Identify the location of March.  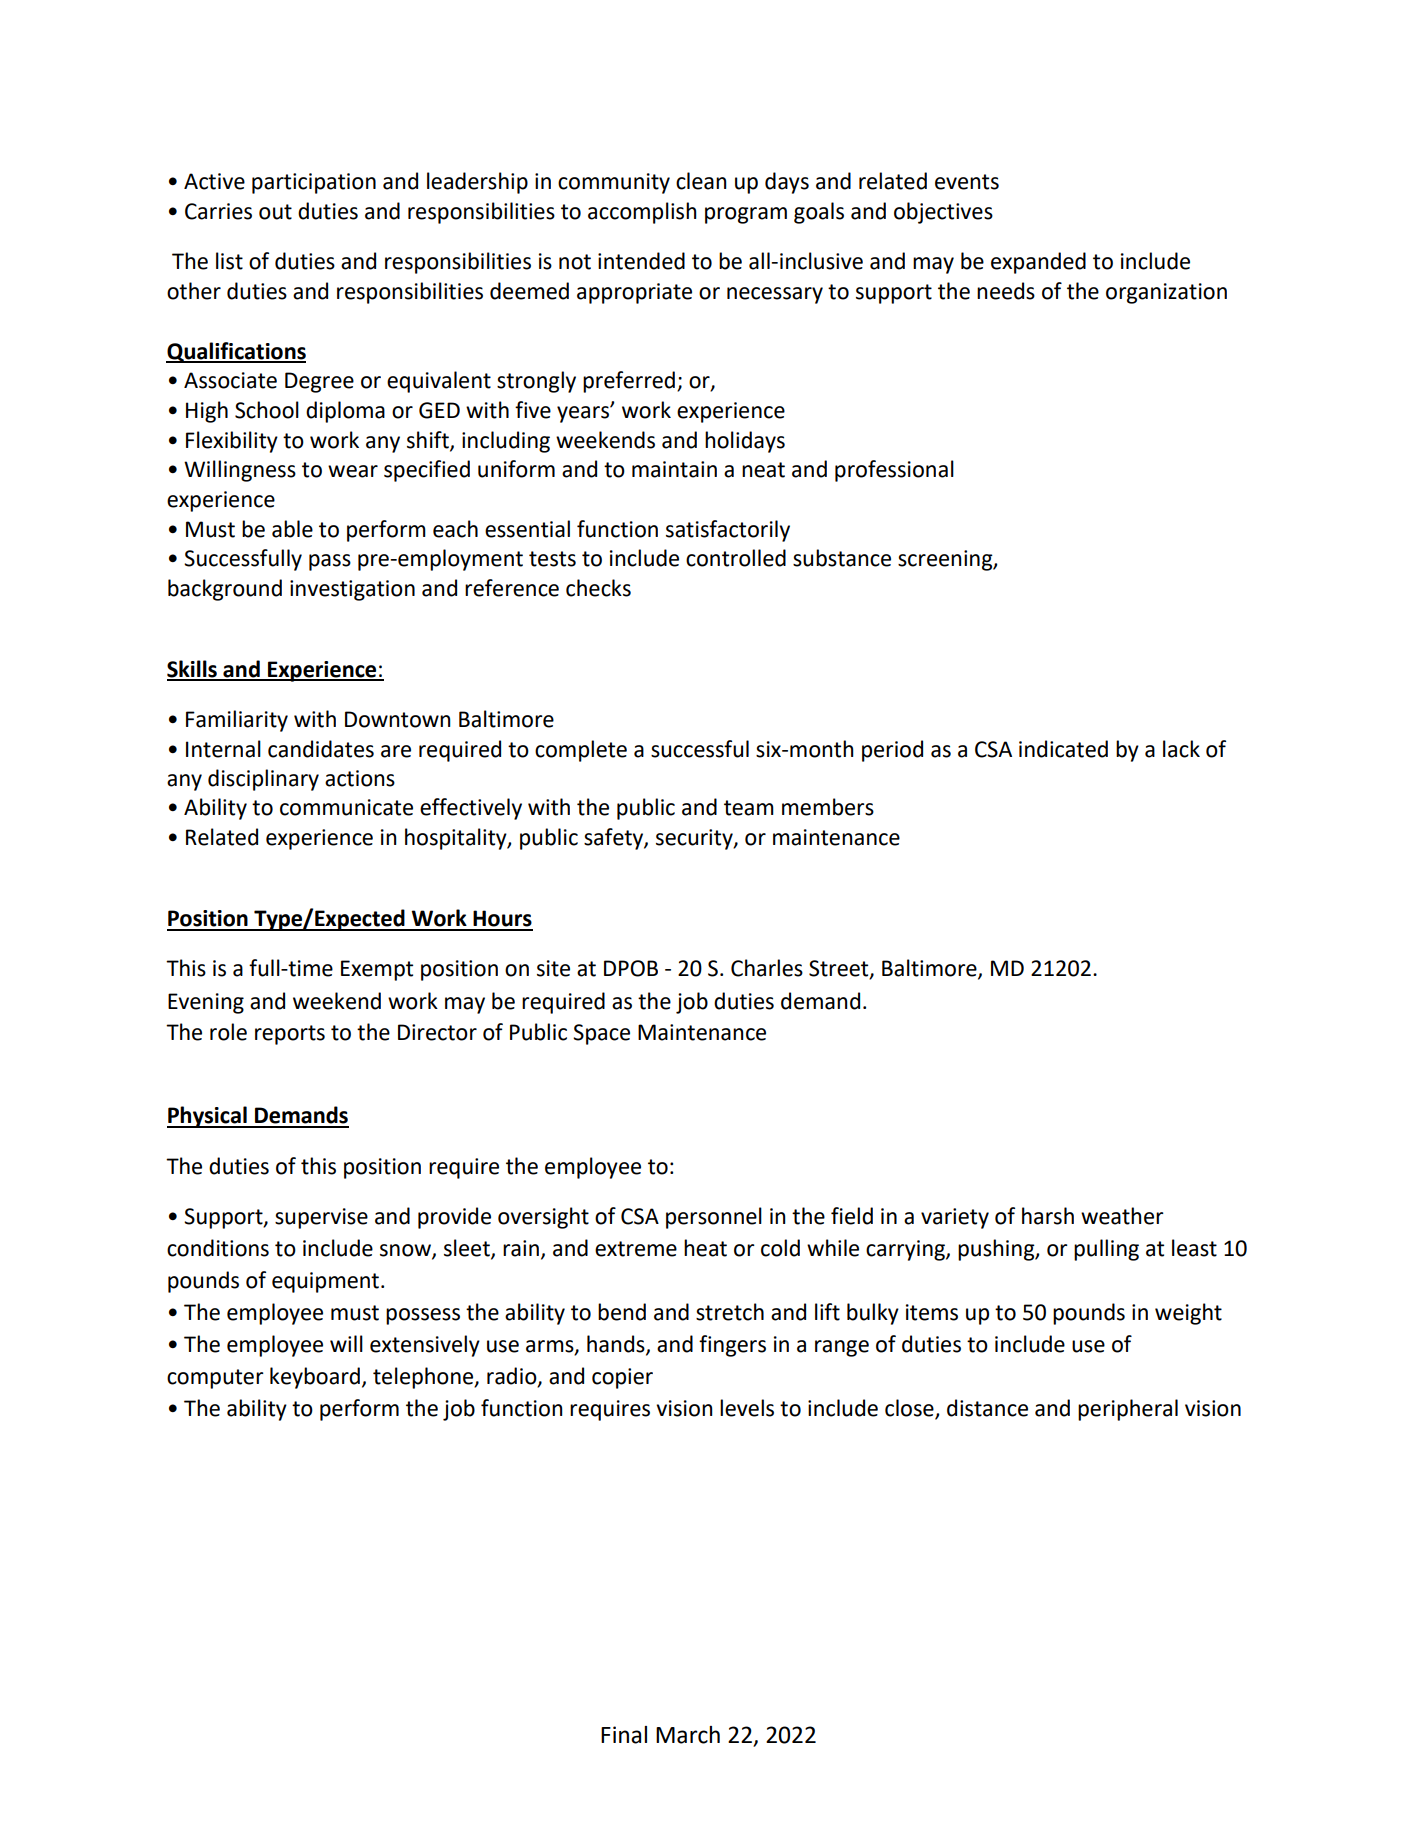
(688, 1735).
